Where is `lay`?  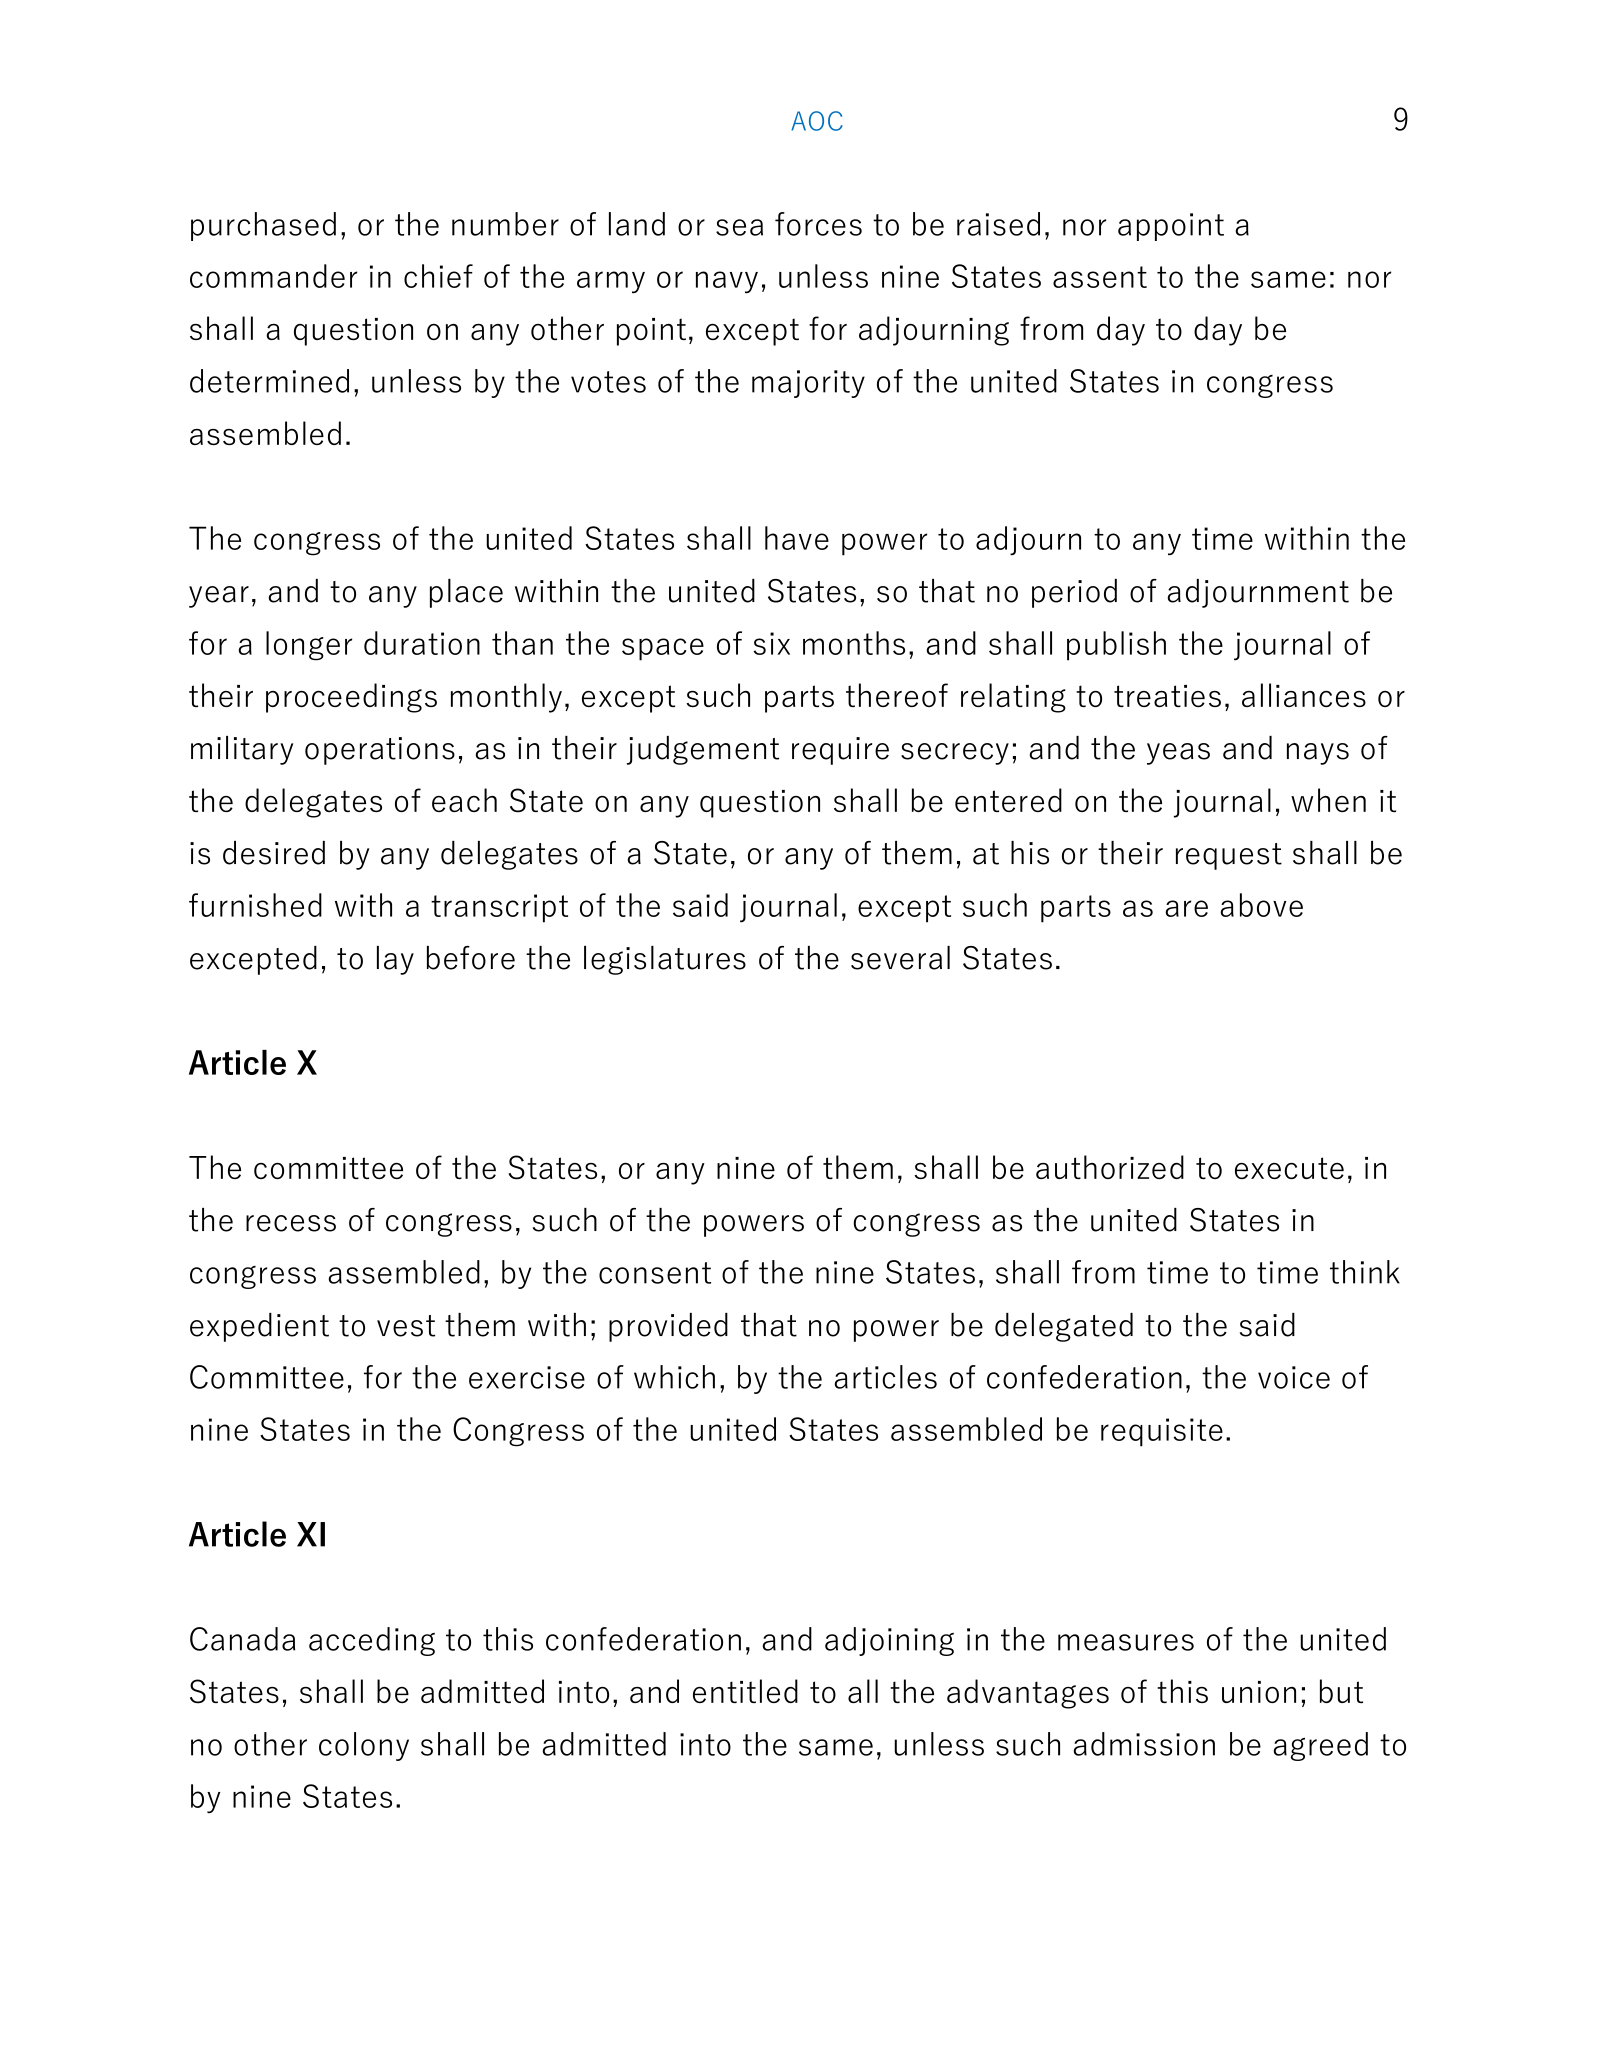 lay is located at coordinates (395, 960).
